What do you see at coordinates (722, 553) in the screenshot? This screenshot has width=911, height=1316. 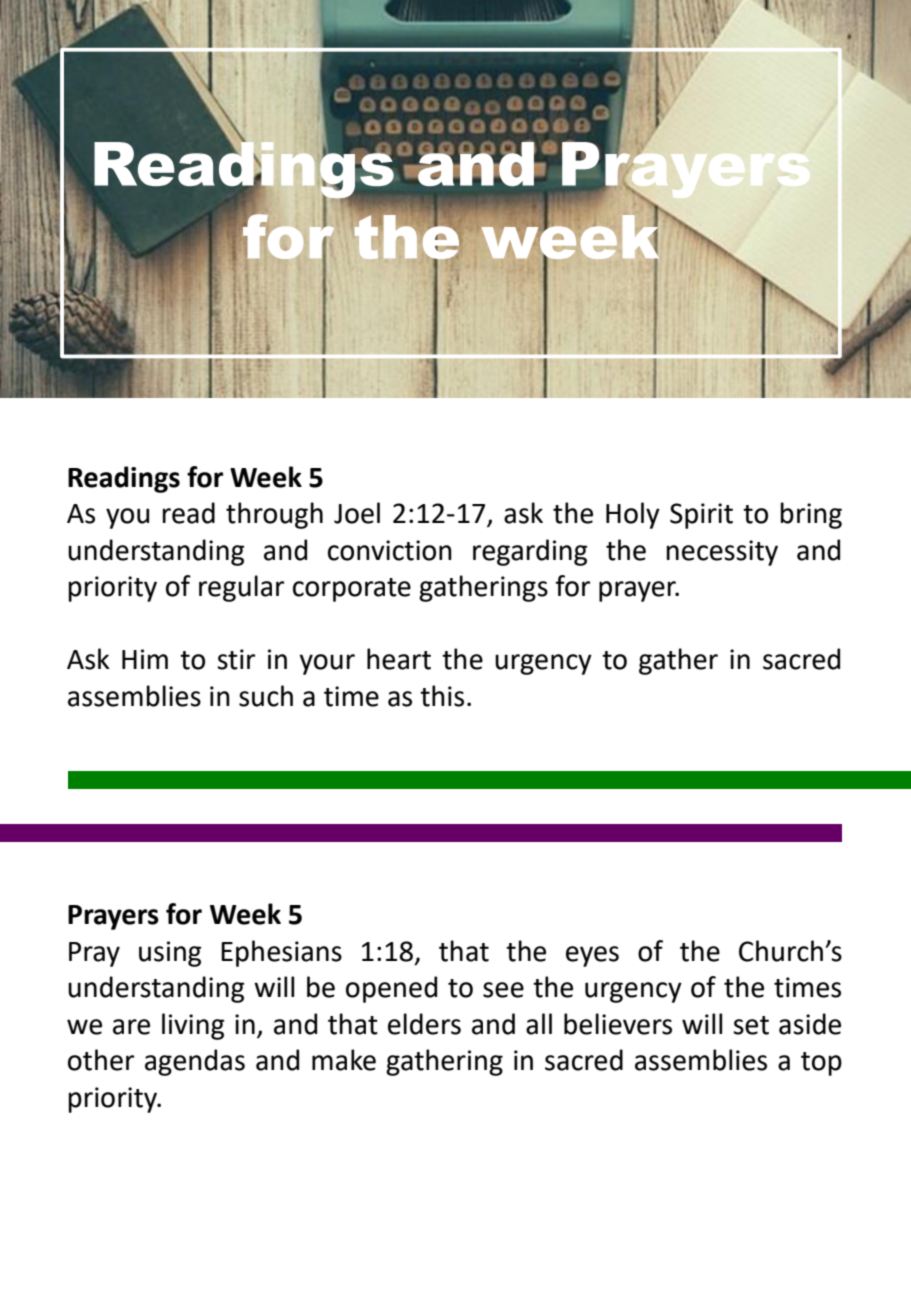 I see `necessity` at bounding box center [722, 553].
